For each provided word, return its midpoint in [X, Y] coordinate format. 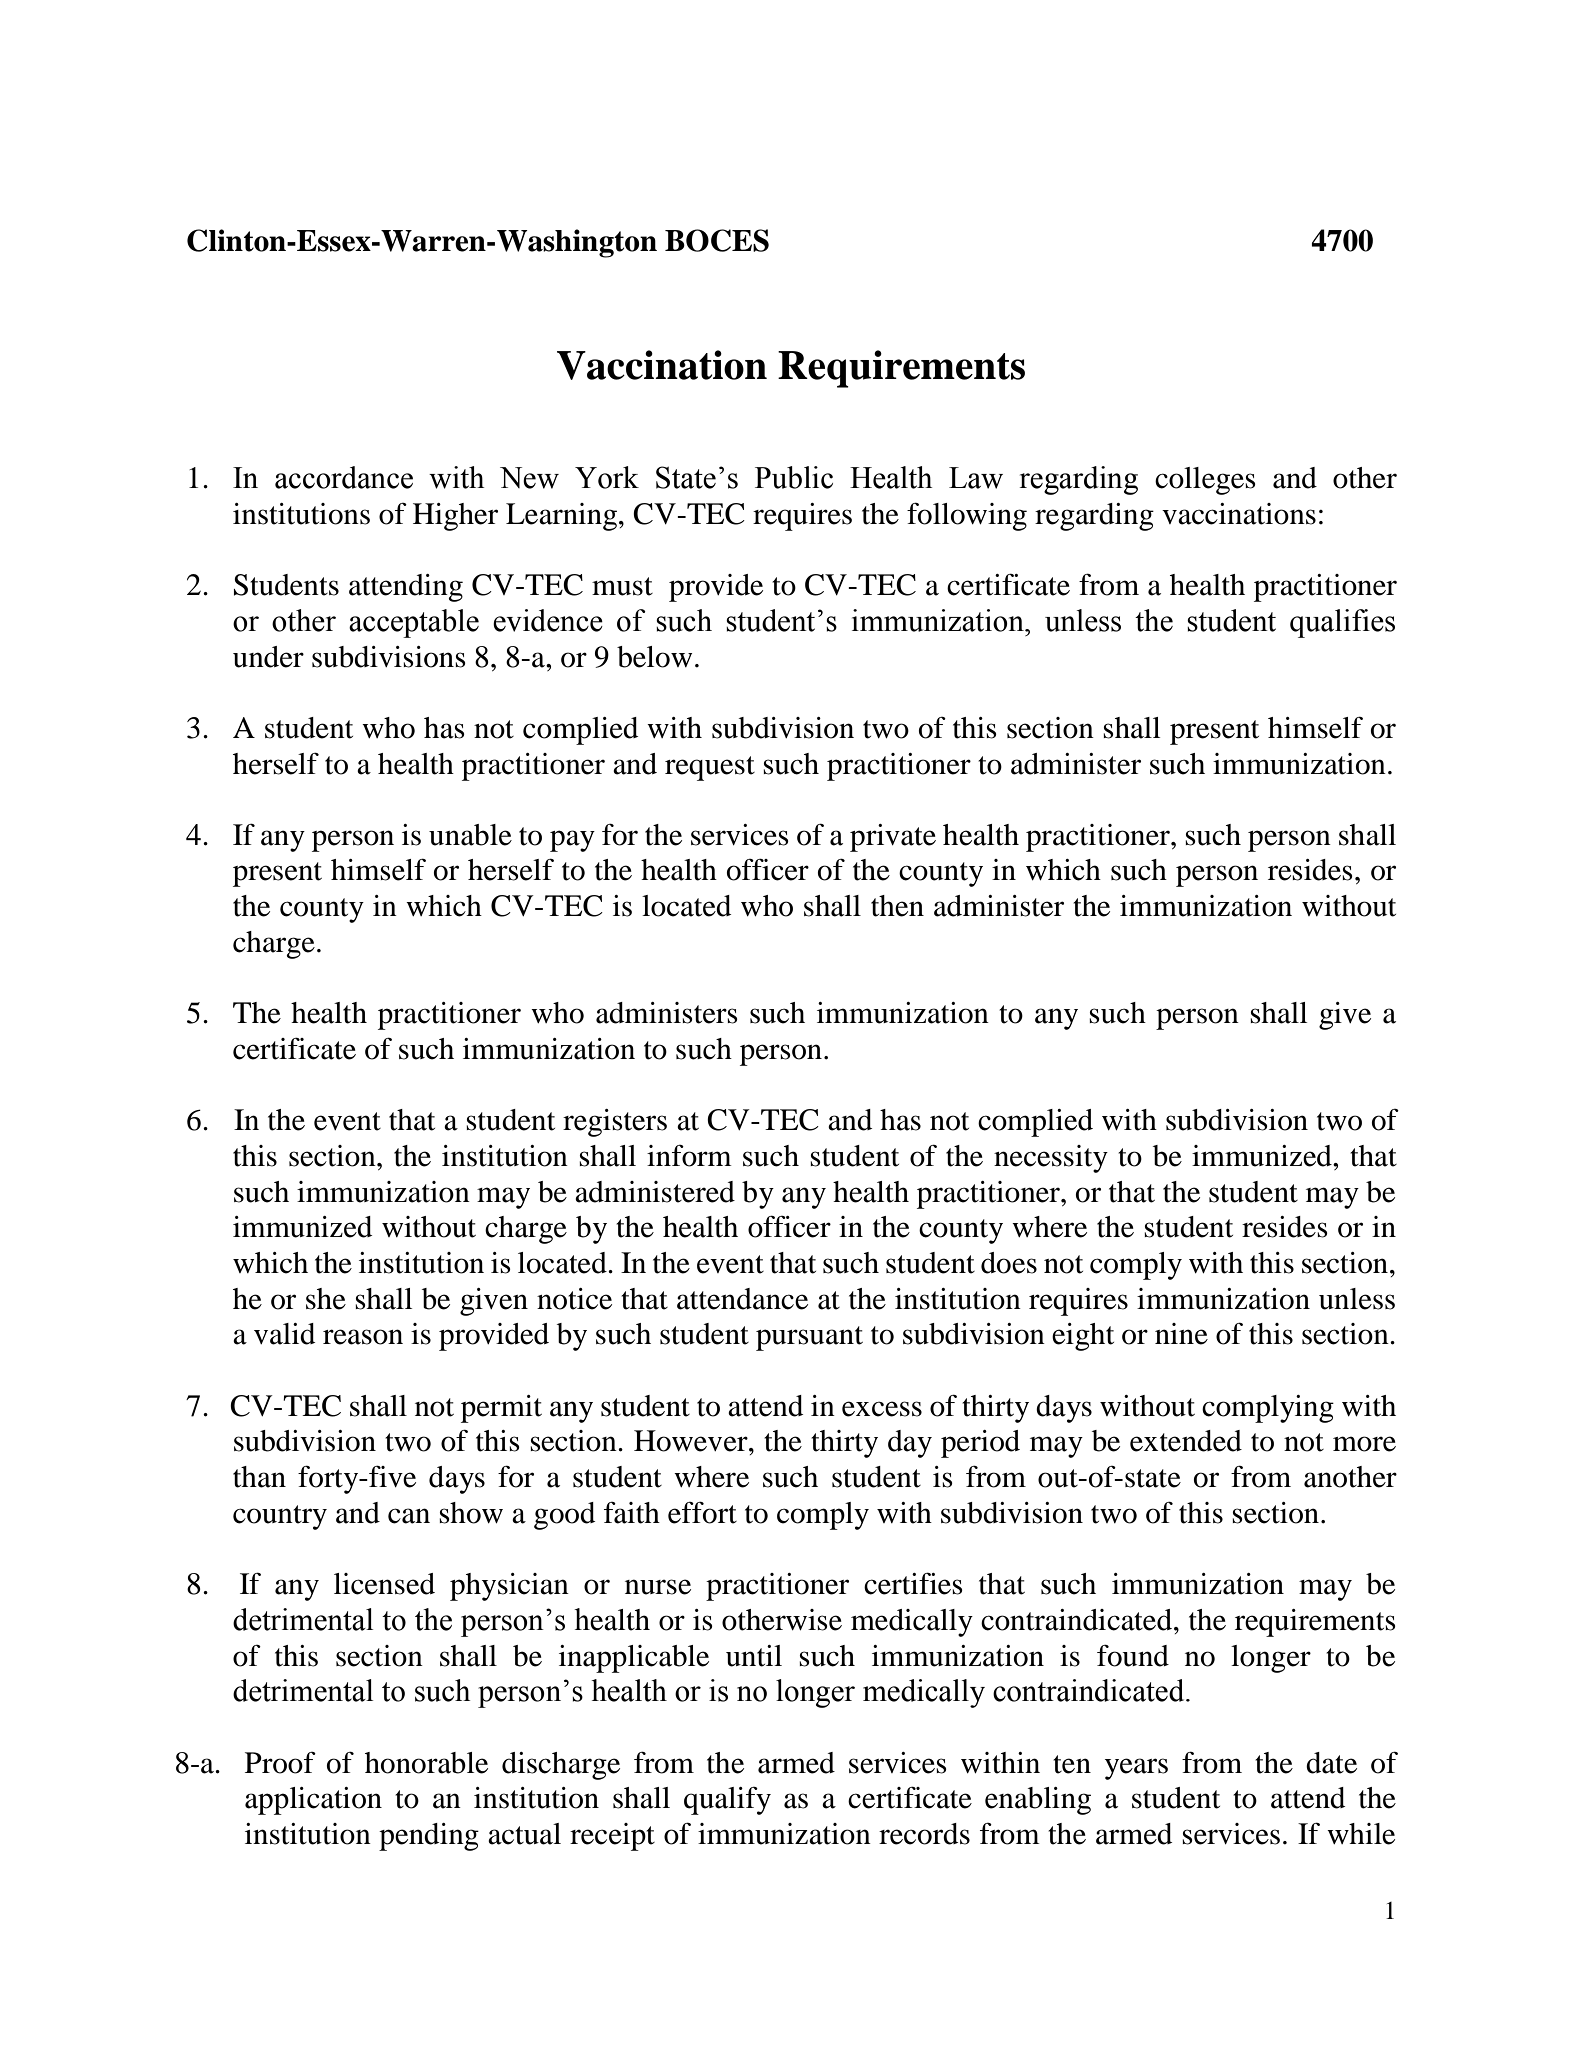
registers [615, 1123]
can [409, 1516]
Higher [455, 517]
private [893, 838]
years [1136, 1769]
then [897, 906]
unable [470, 835]
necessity [1051, 1159]
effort [702, 1512]
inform [689, 1156]
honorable [426, 1763]
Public [794, 477]
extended [1186, 1441]
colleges [1205, 481]
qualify [727, 1801]
